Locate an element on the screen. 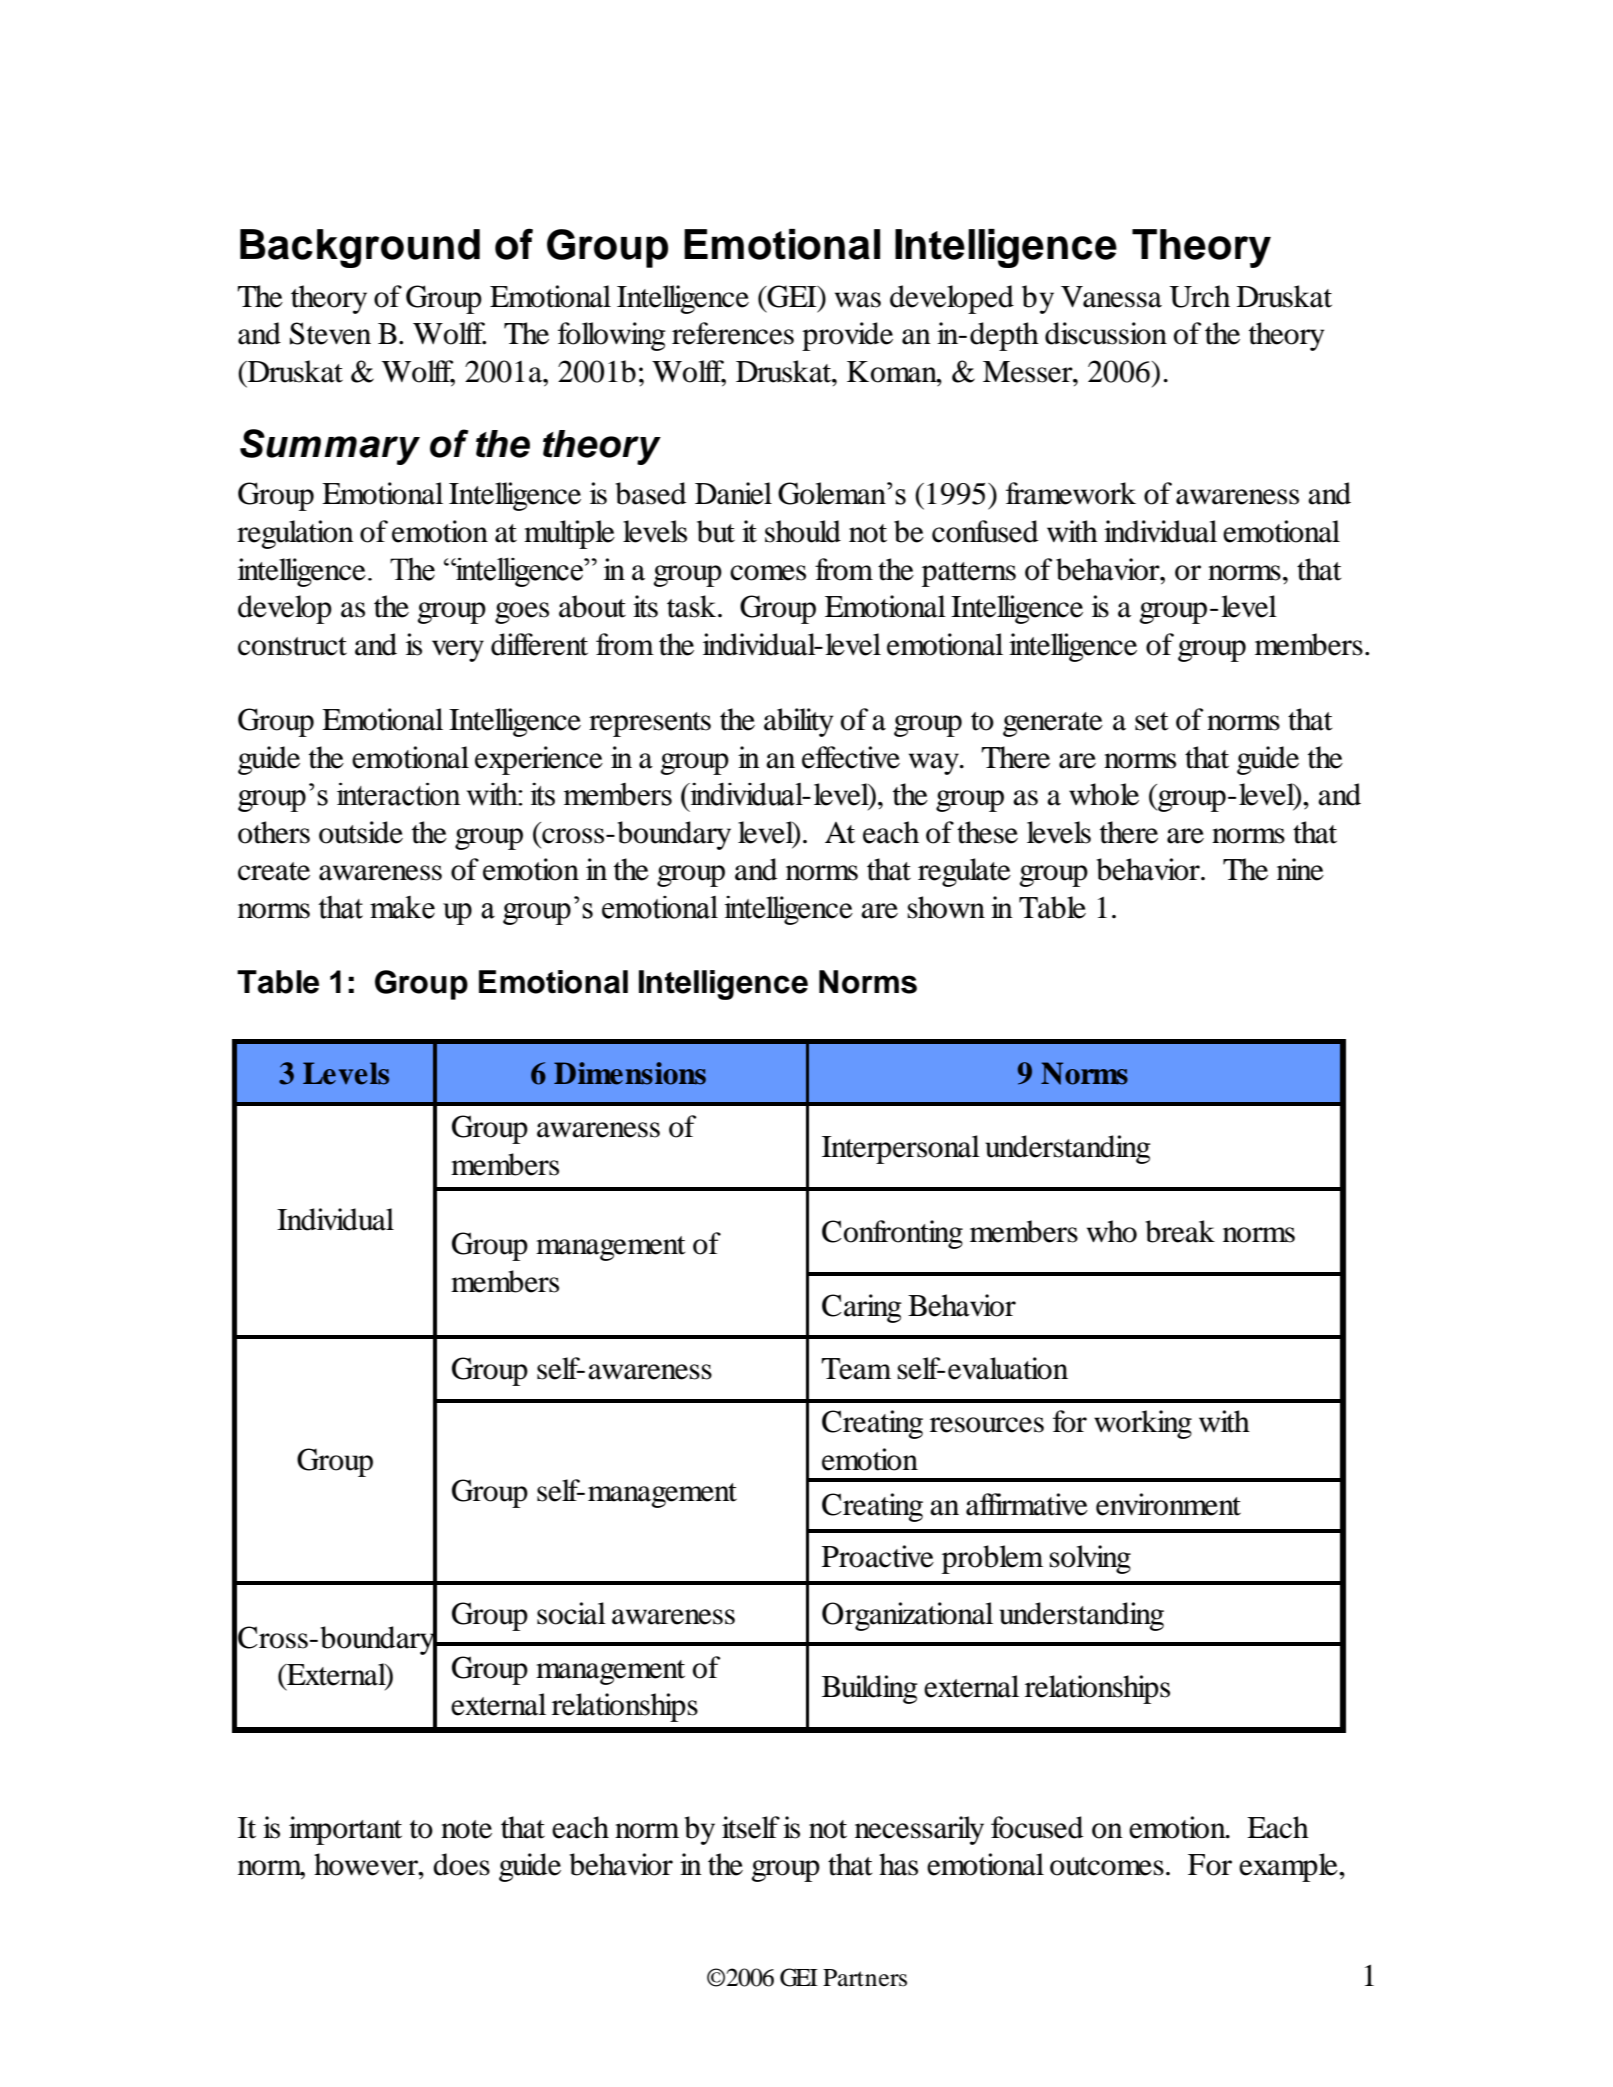  outside is located at coordinates (361, 832).
